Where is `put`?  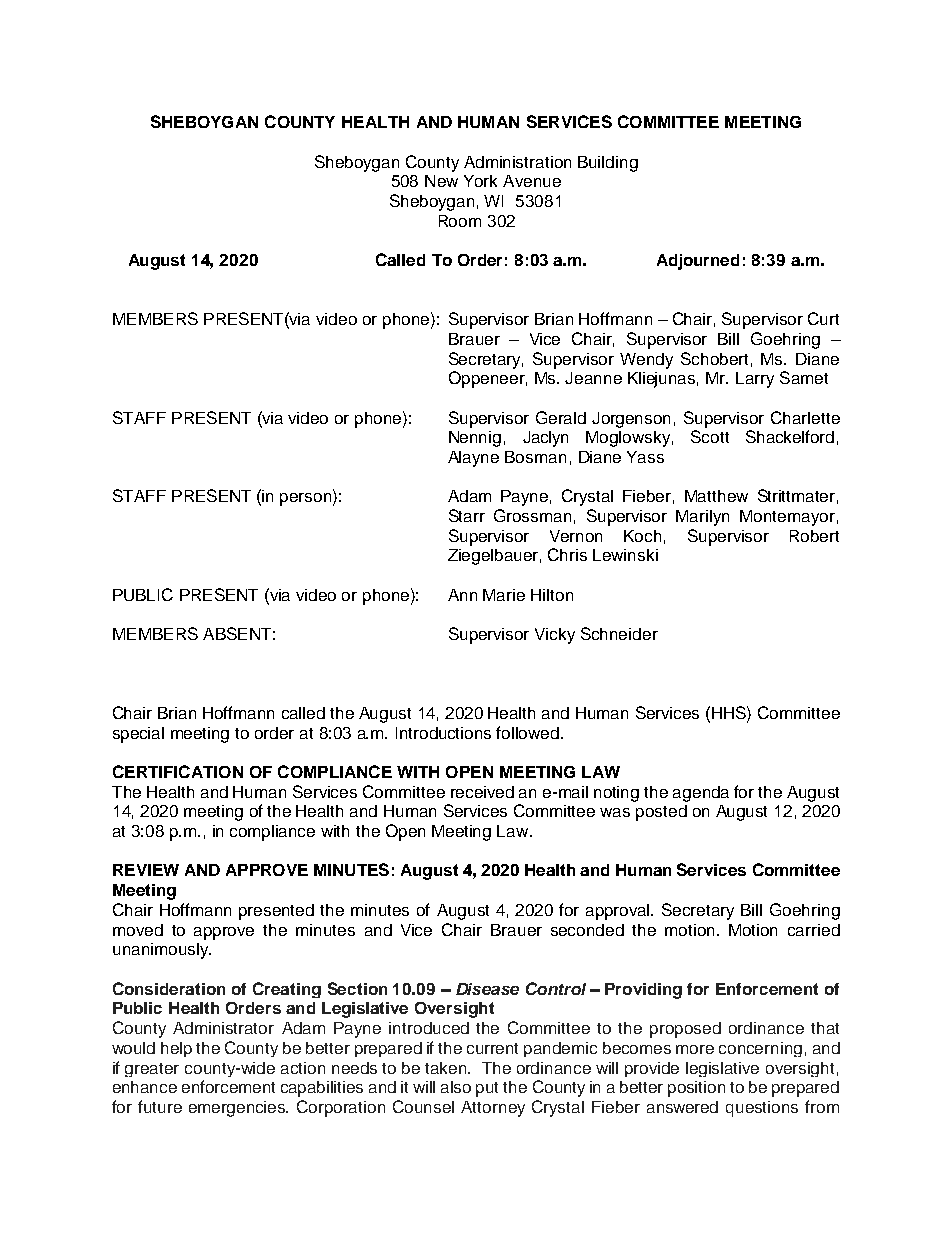 put is located at coordinates (487, 1089).
